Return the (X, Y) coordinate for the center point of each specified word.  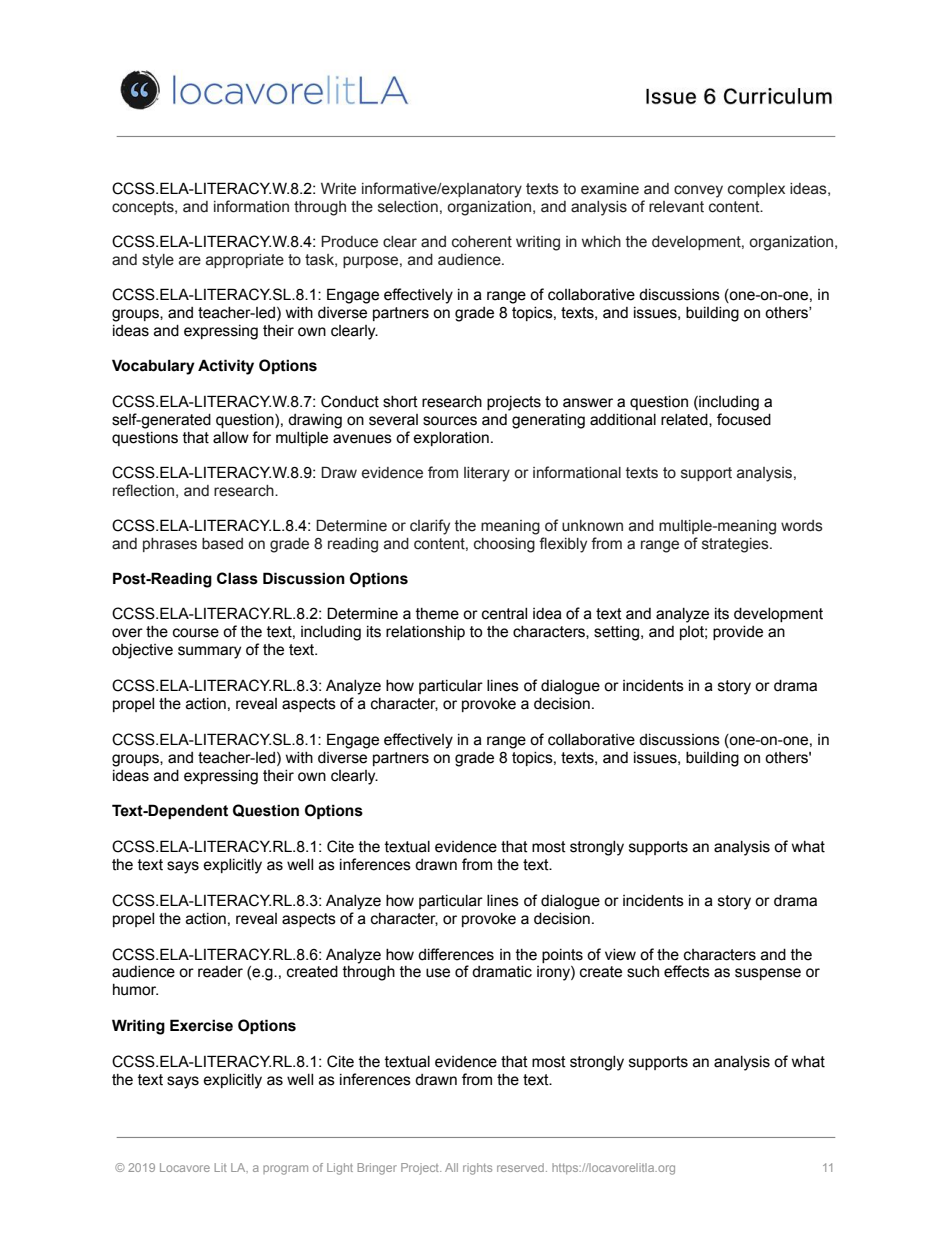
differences (456, 954)
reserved (520, 1167)
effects (687, 971)
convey (698, 191)
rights (477, 1169)
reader (220, 972)
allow (231, 438)
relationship (425, 633)
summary (209, 652)
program (285, 1170)
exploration (451, 439)
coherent (482, 242)
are (190, 261)
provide (738, 633)
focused (744, 419)
